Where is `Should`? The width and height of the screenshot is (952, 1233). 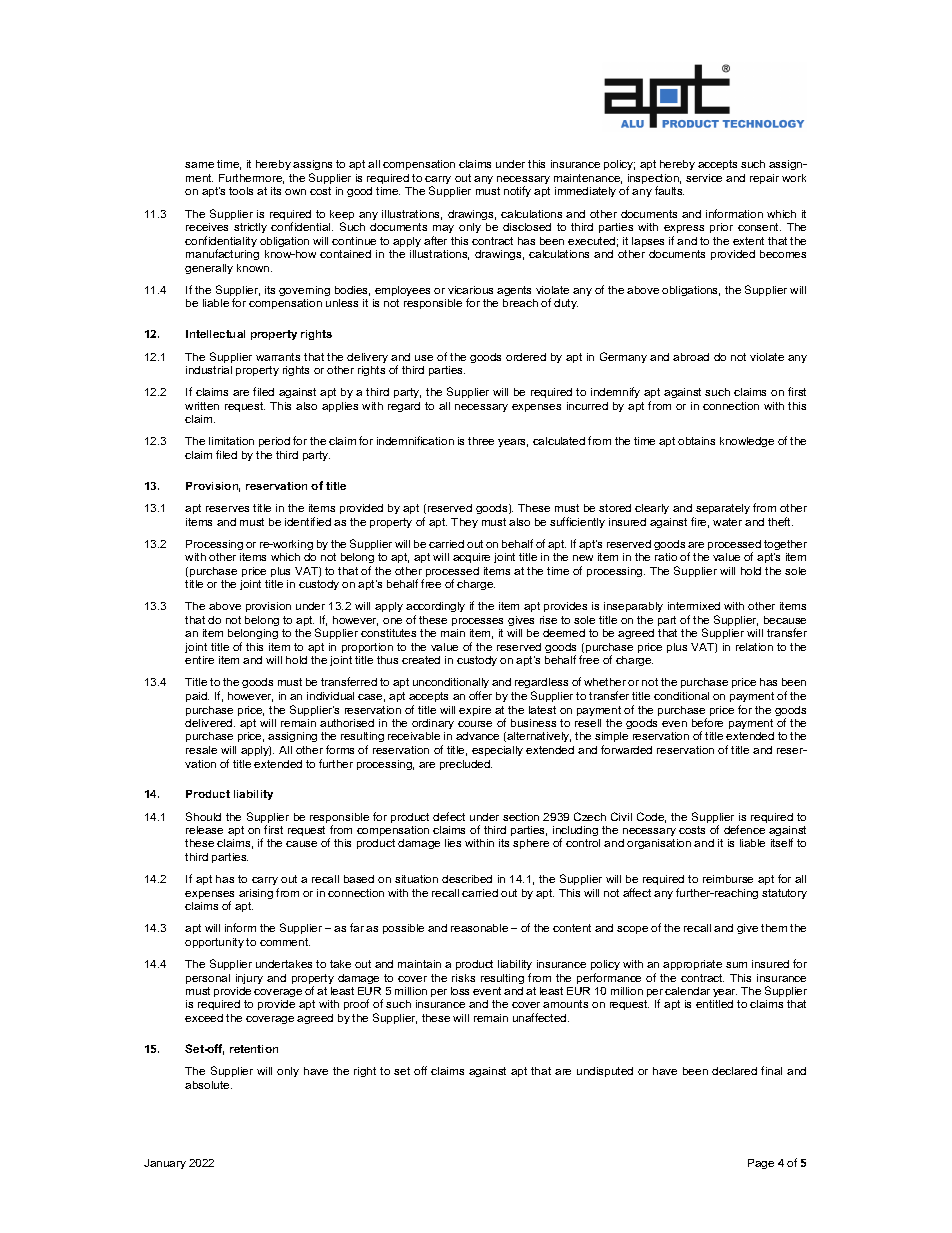 Should is located at coordinates (203, 816).
